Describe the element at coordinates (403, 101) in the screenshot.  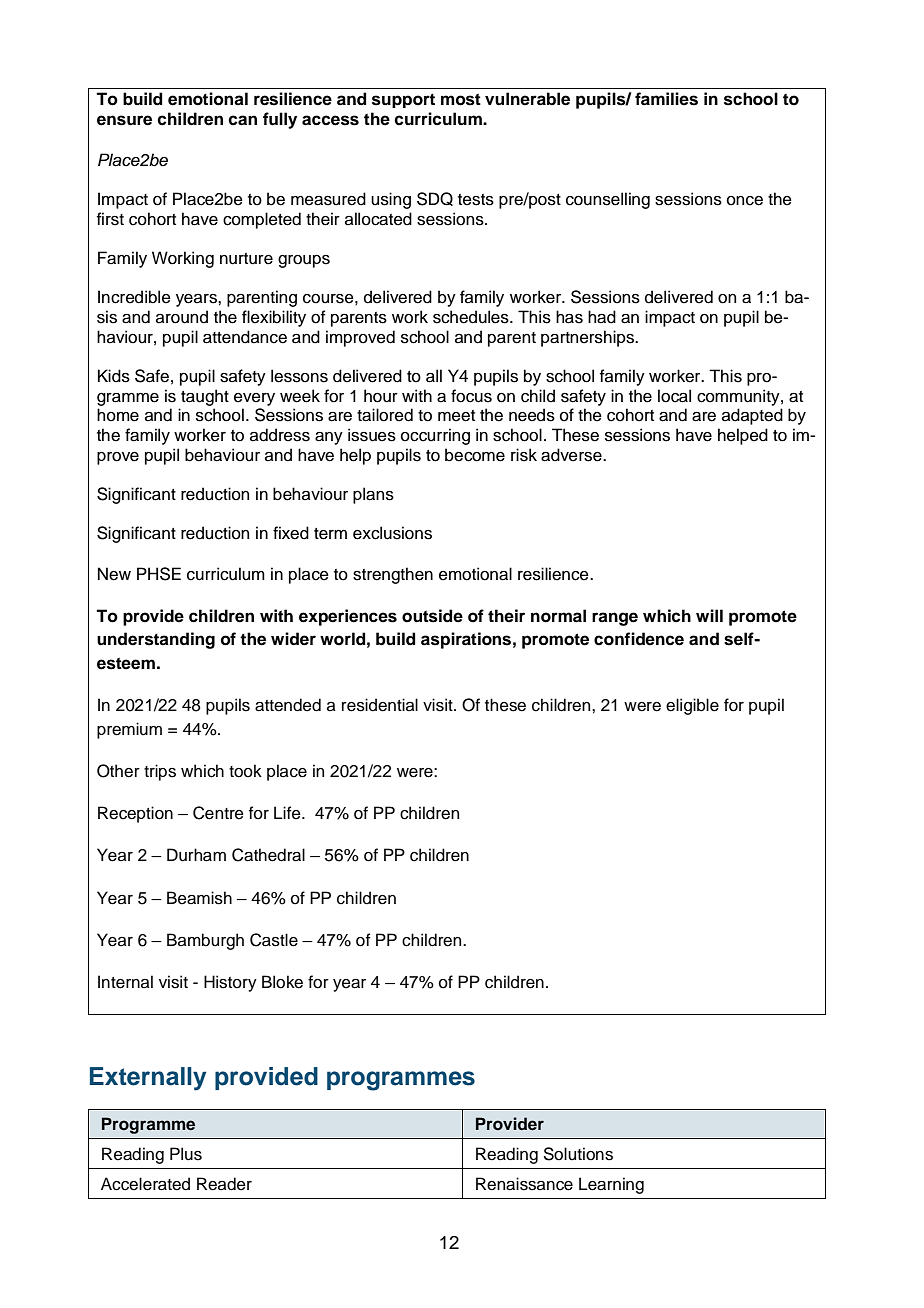
I see `support` at that location.
